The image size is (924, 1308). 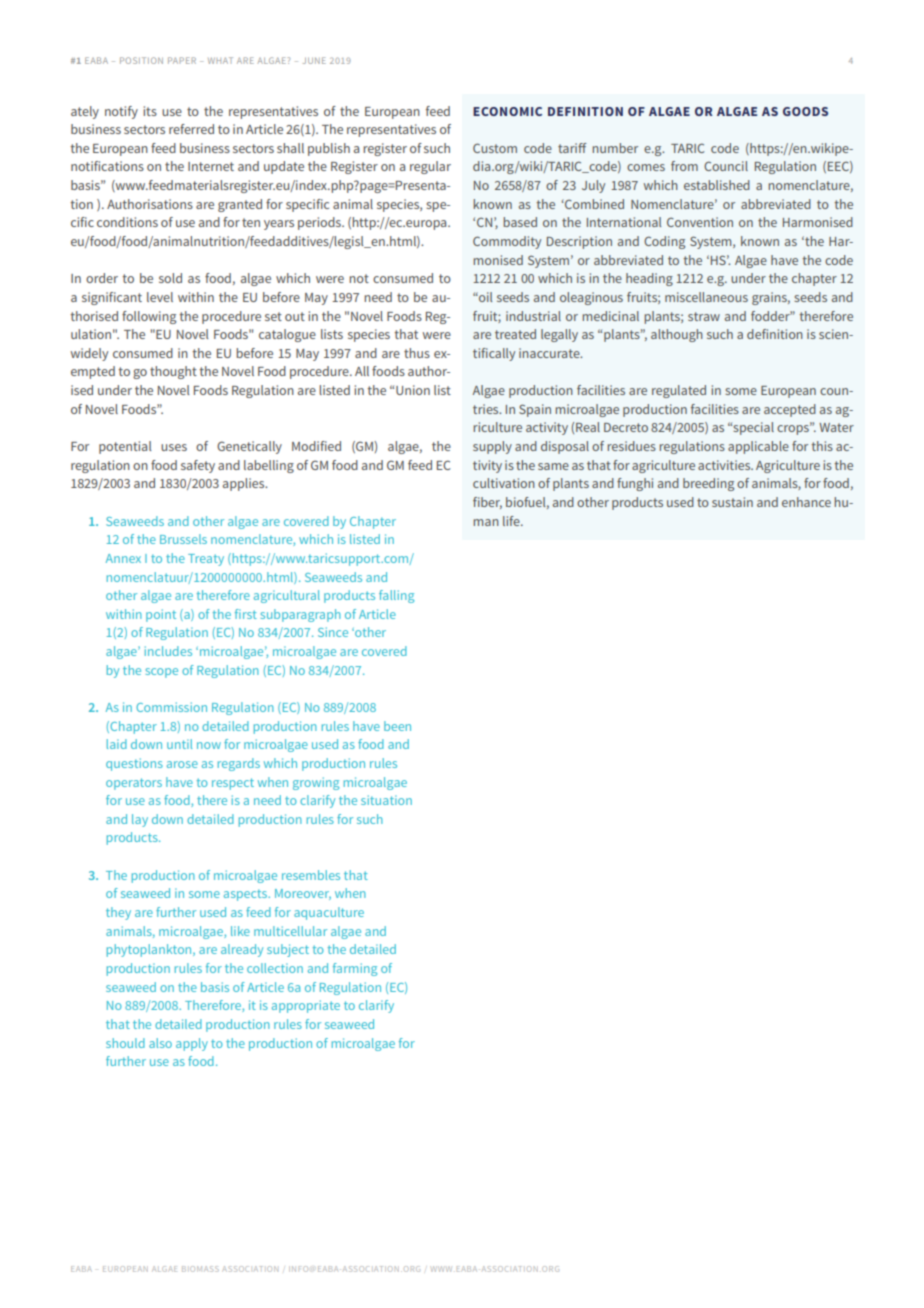 I want to click on GOODS, so click(x=805, y=111).
